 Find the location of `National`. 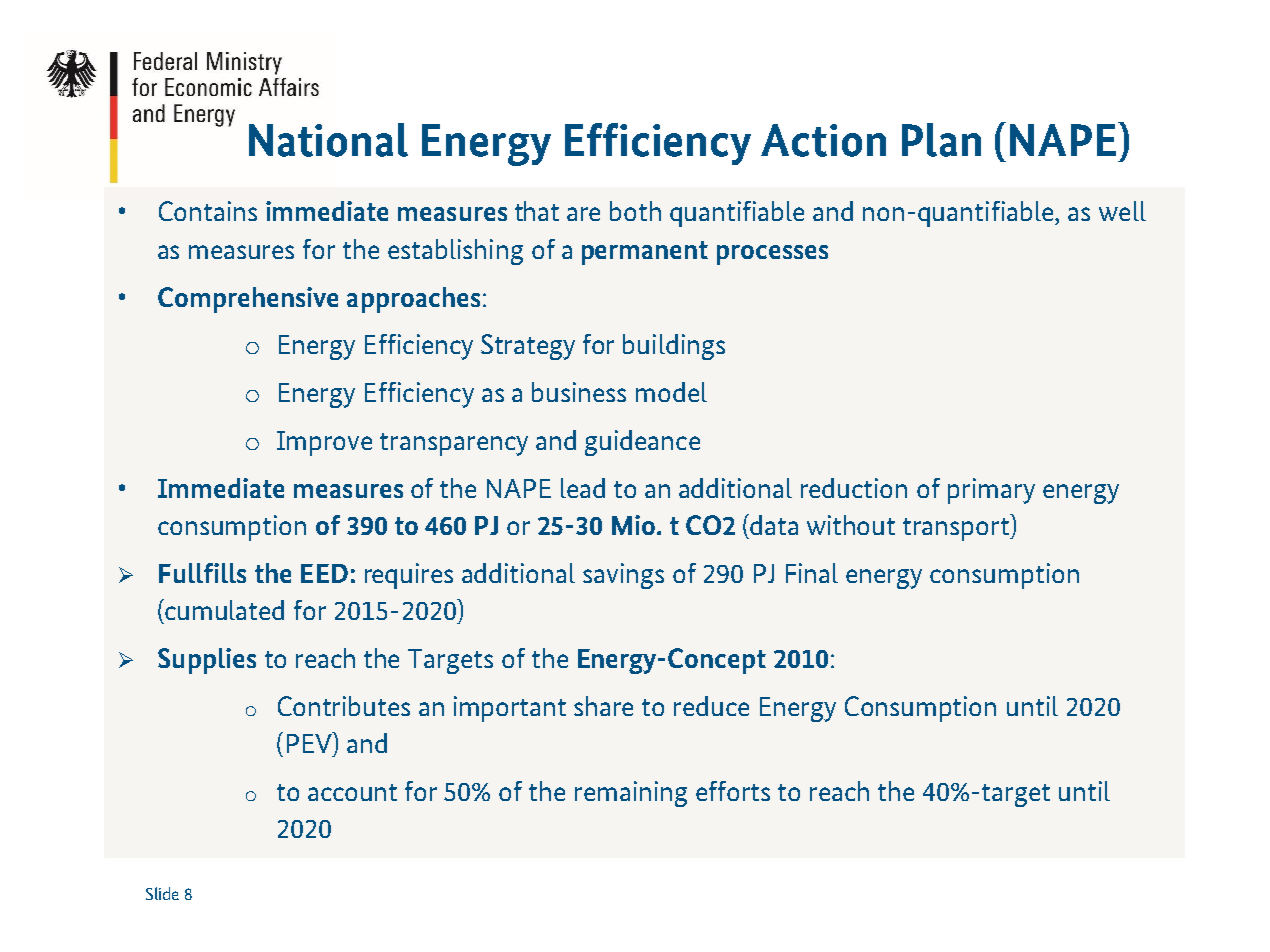

National is located at coordinates (328, 140).
